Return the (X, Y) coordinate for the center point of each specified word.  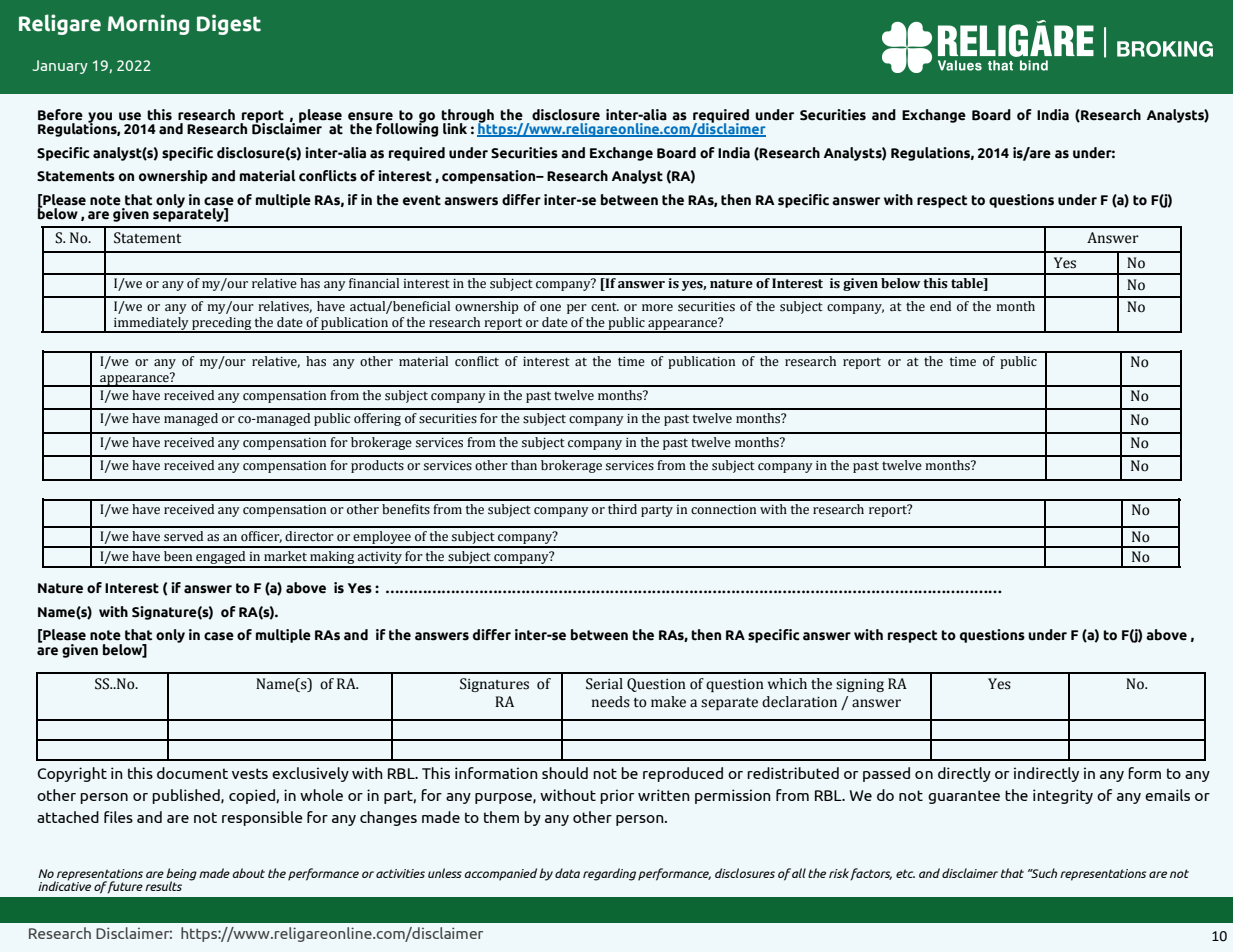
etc (905, 873)
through (468, 117)
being (181, 875)
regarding (609, 874)
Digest (229, 24)
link (455, 128)
